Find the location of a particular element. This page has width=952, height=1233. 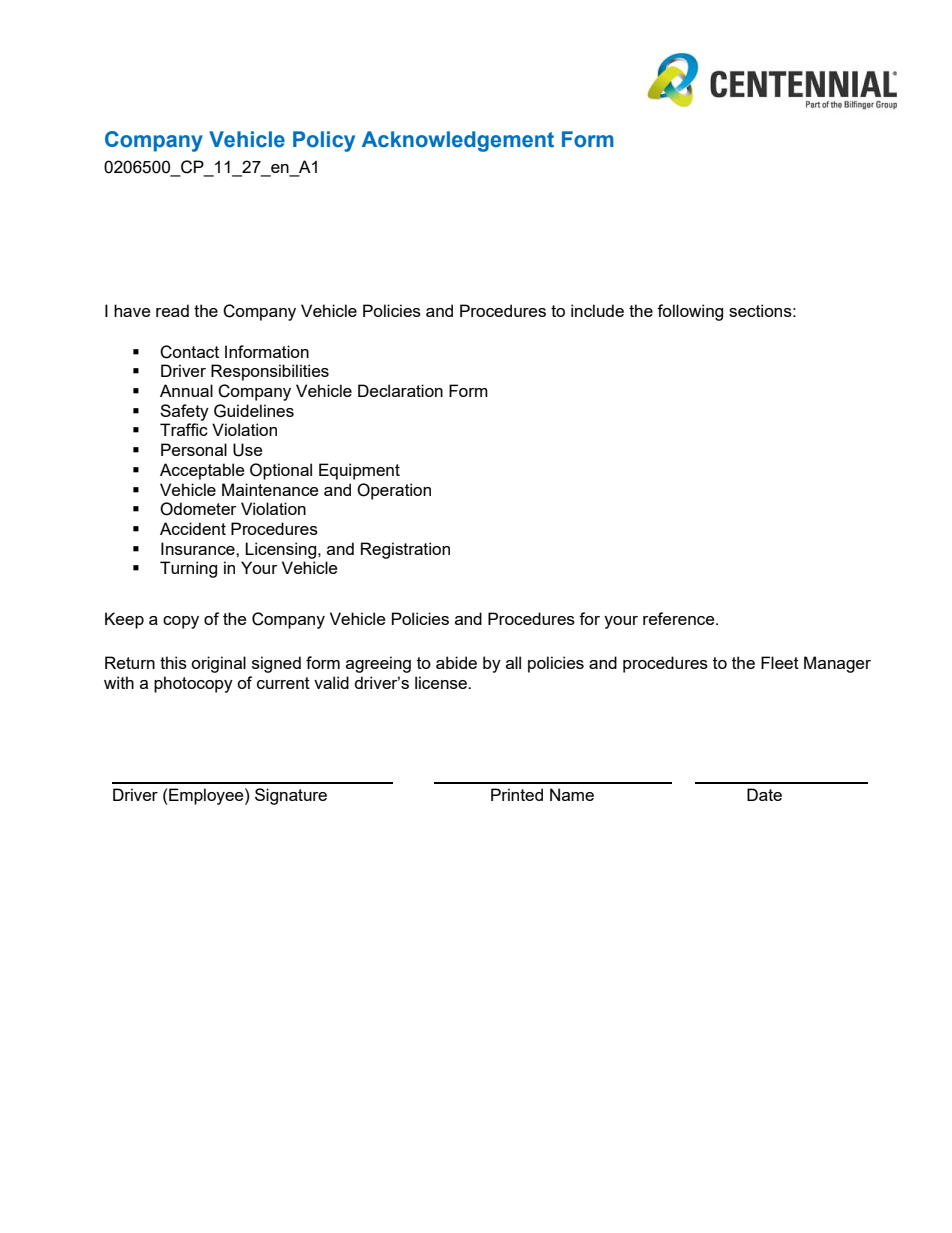

read is located at coordinates (172, 310).
